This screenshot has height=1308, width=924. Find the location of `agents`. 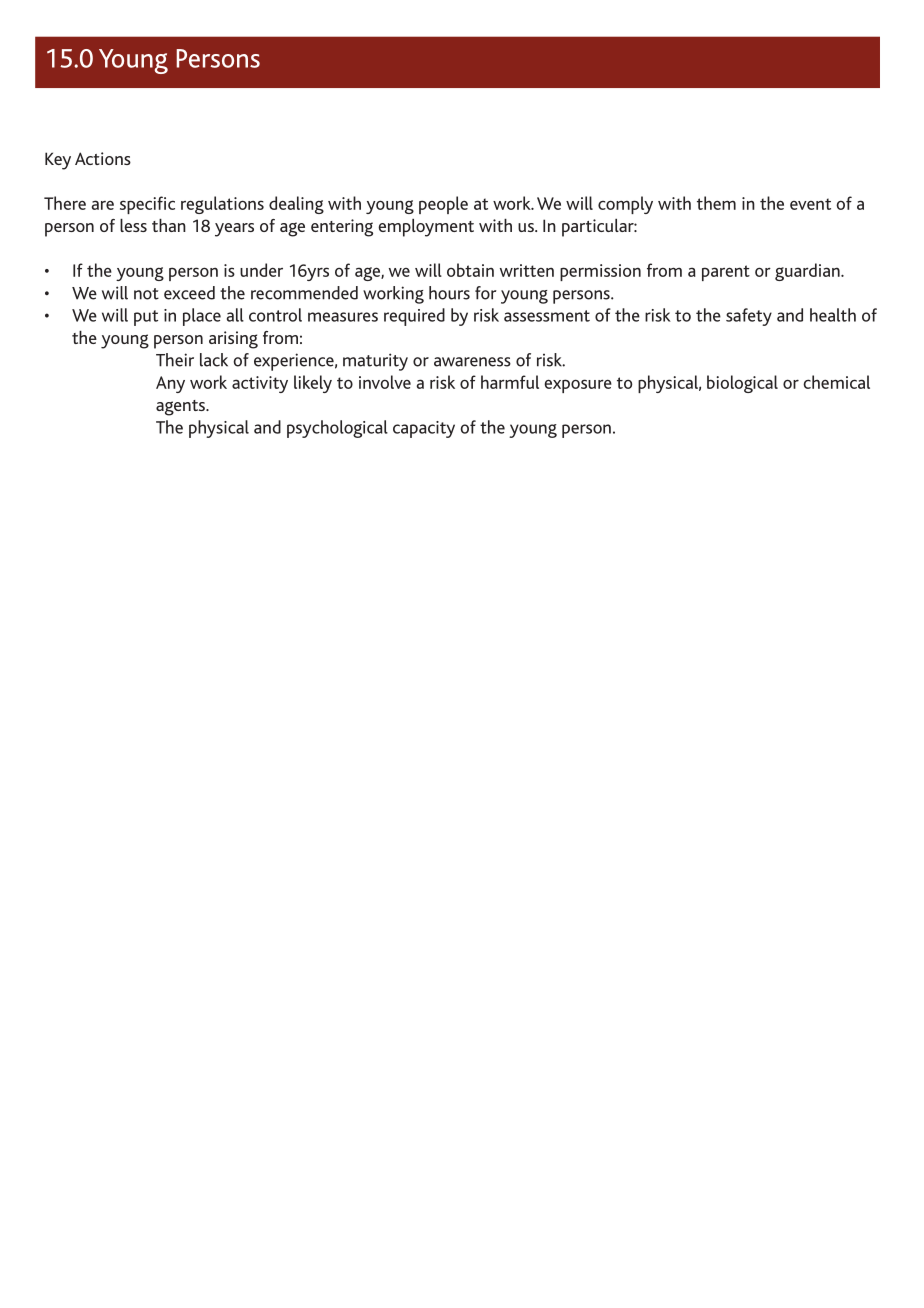

agents is located at coordinates (181, 408).
